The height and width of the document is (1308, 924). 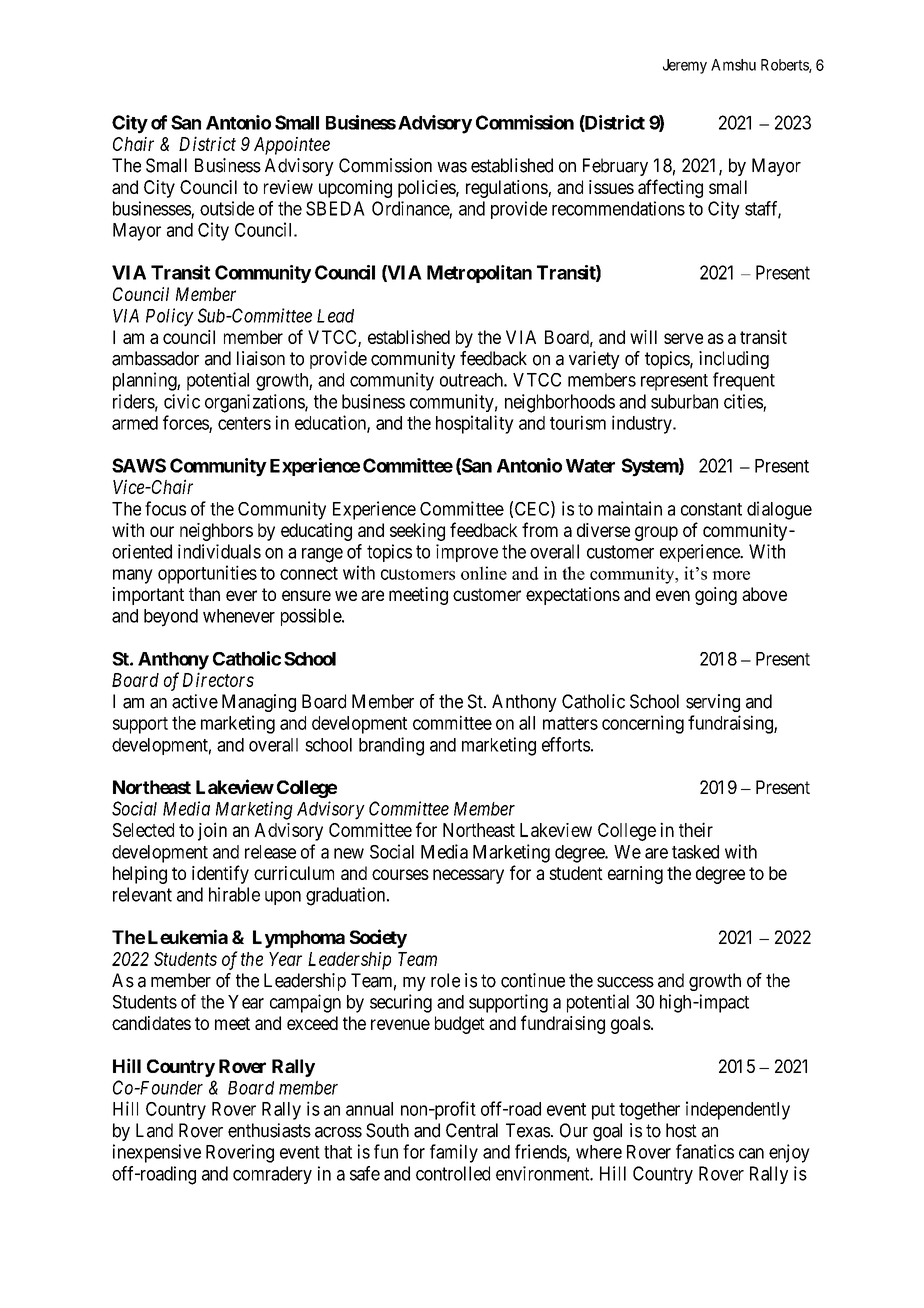 I want to click on liaison, so click(x=261, y=358).
